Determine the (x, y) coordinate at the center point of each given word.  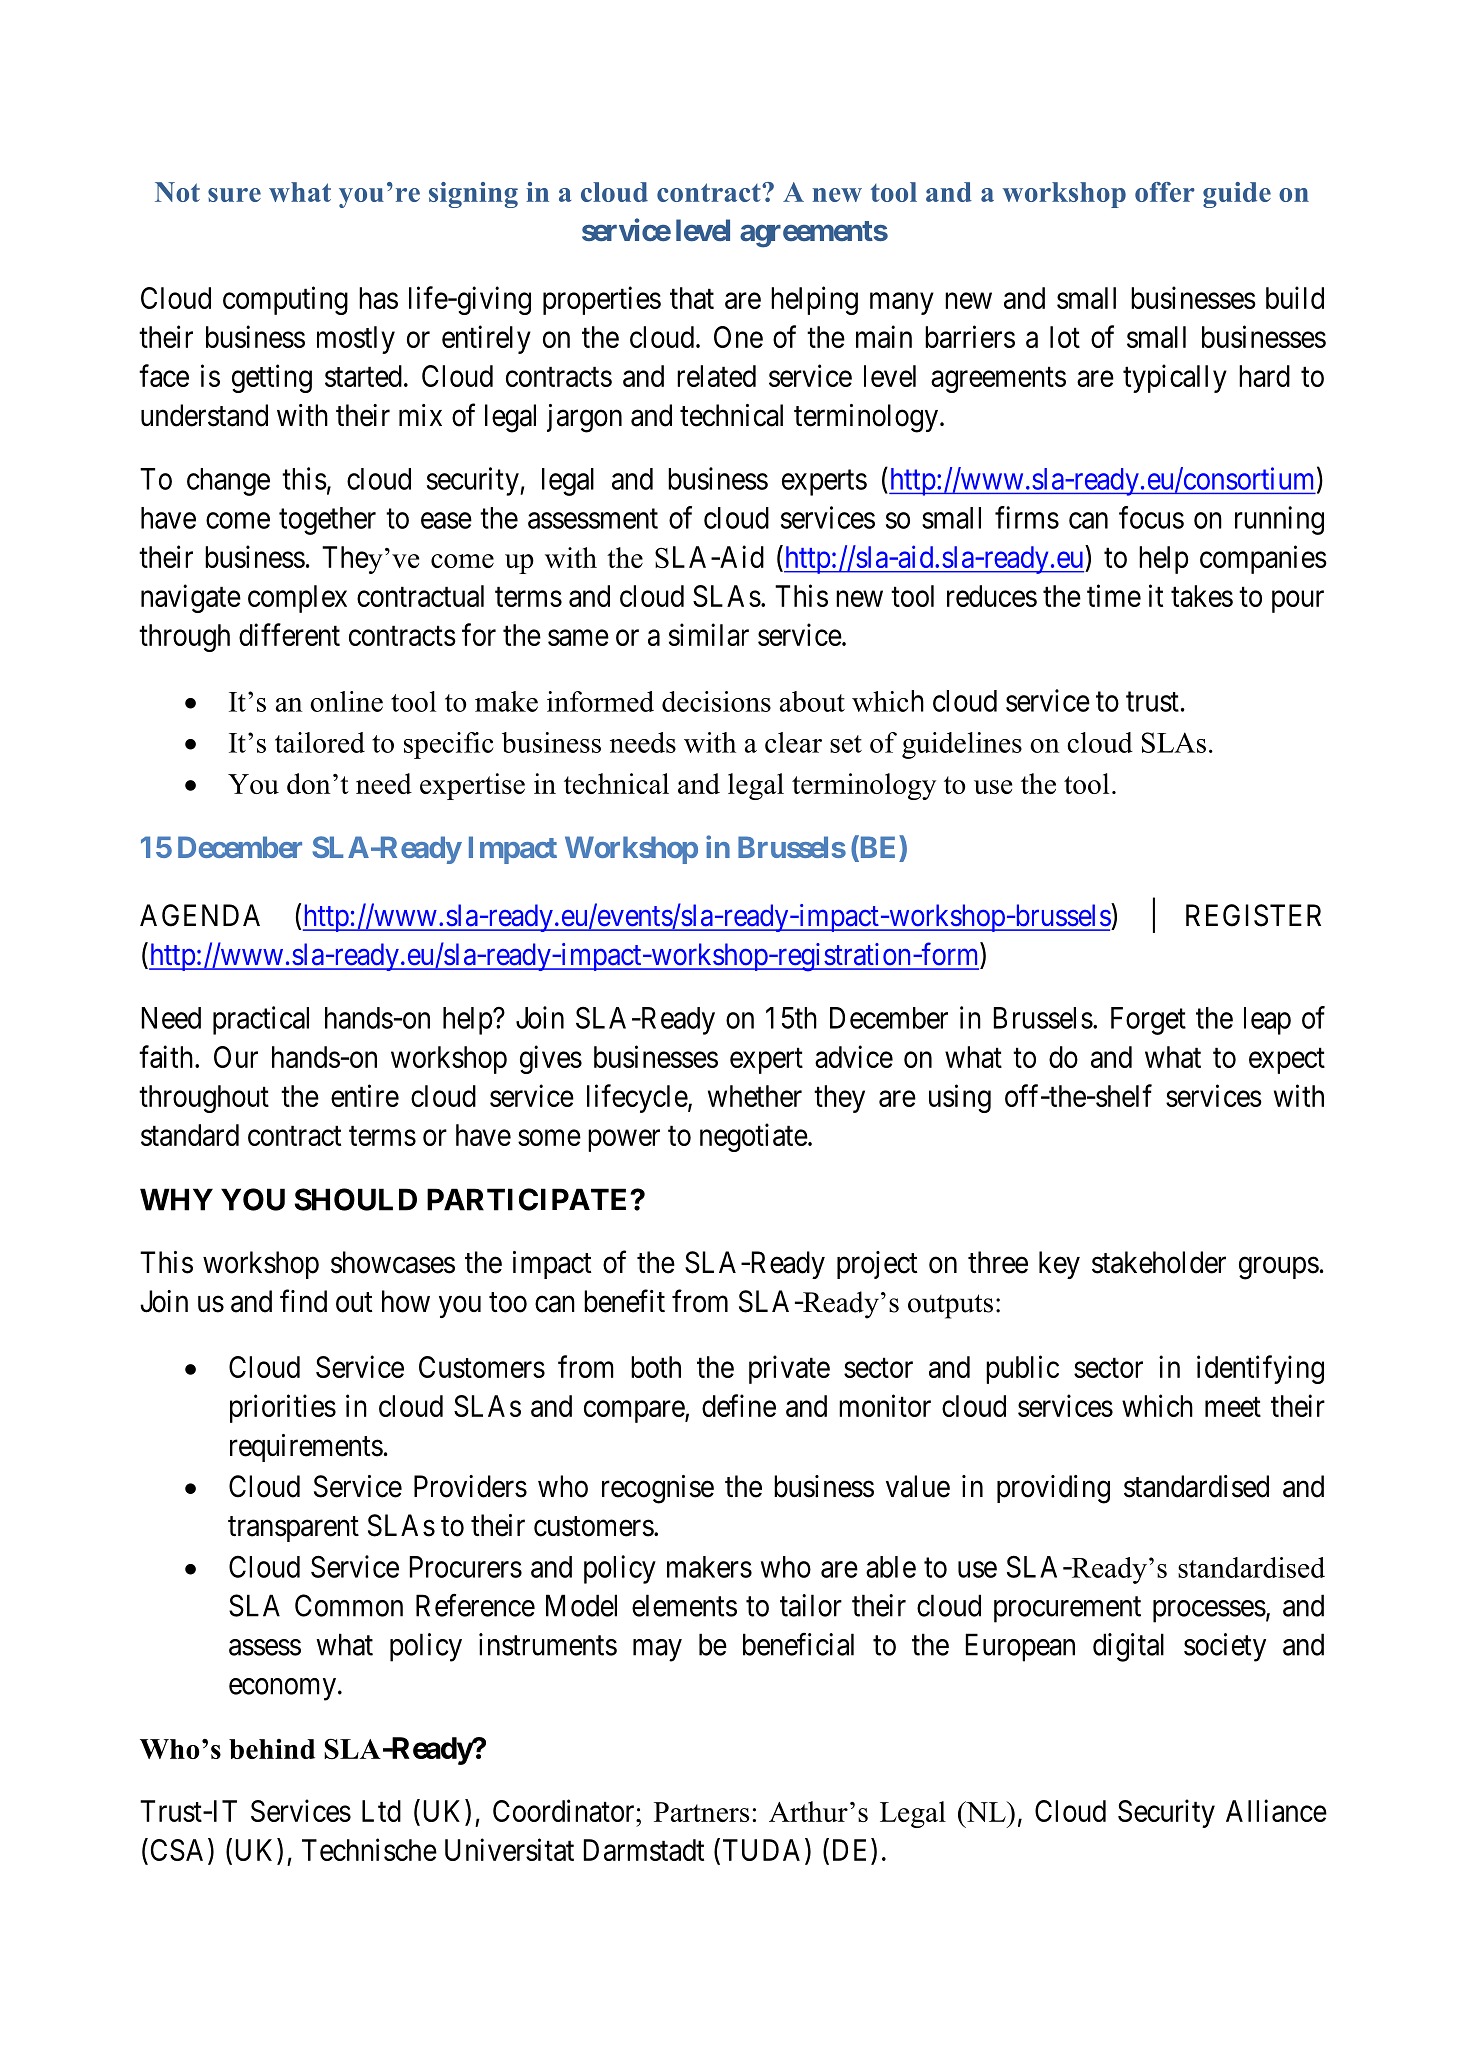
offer (1165, 192)
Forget (1148, 1021)
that (692, 298)
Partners (701, 1812)
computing (285, 300)
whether (755, 1096)
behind (272, 1749)
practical (261, 1020)
